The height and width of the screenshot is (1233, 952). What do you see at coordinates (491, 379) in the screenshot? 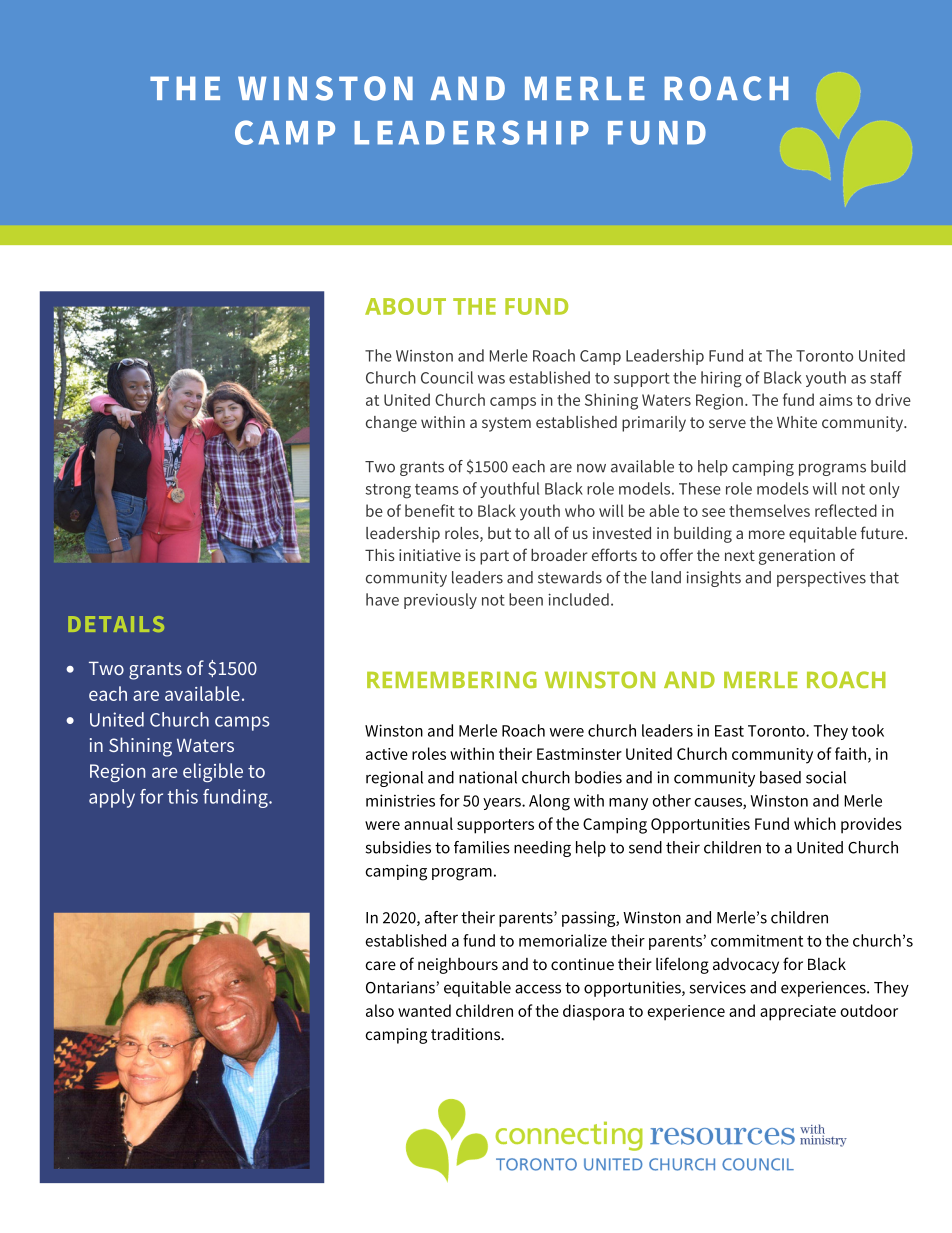
I see `was` at bounding box center [491, 379].
